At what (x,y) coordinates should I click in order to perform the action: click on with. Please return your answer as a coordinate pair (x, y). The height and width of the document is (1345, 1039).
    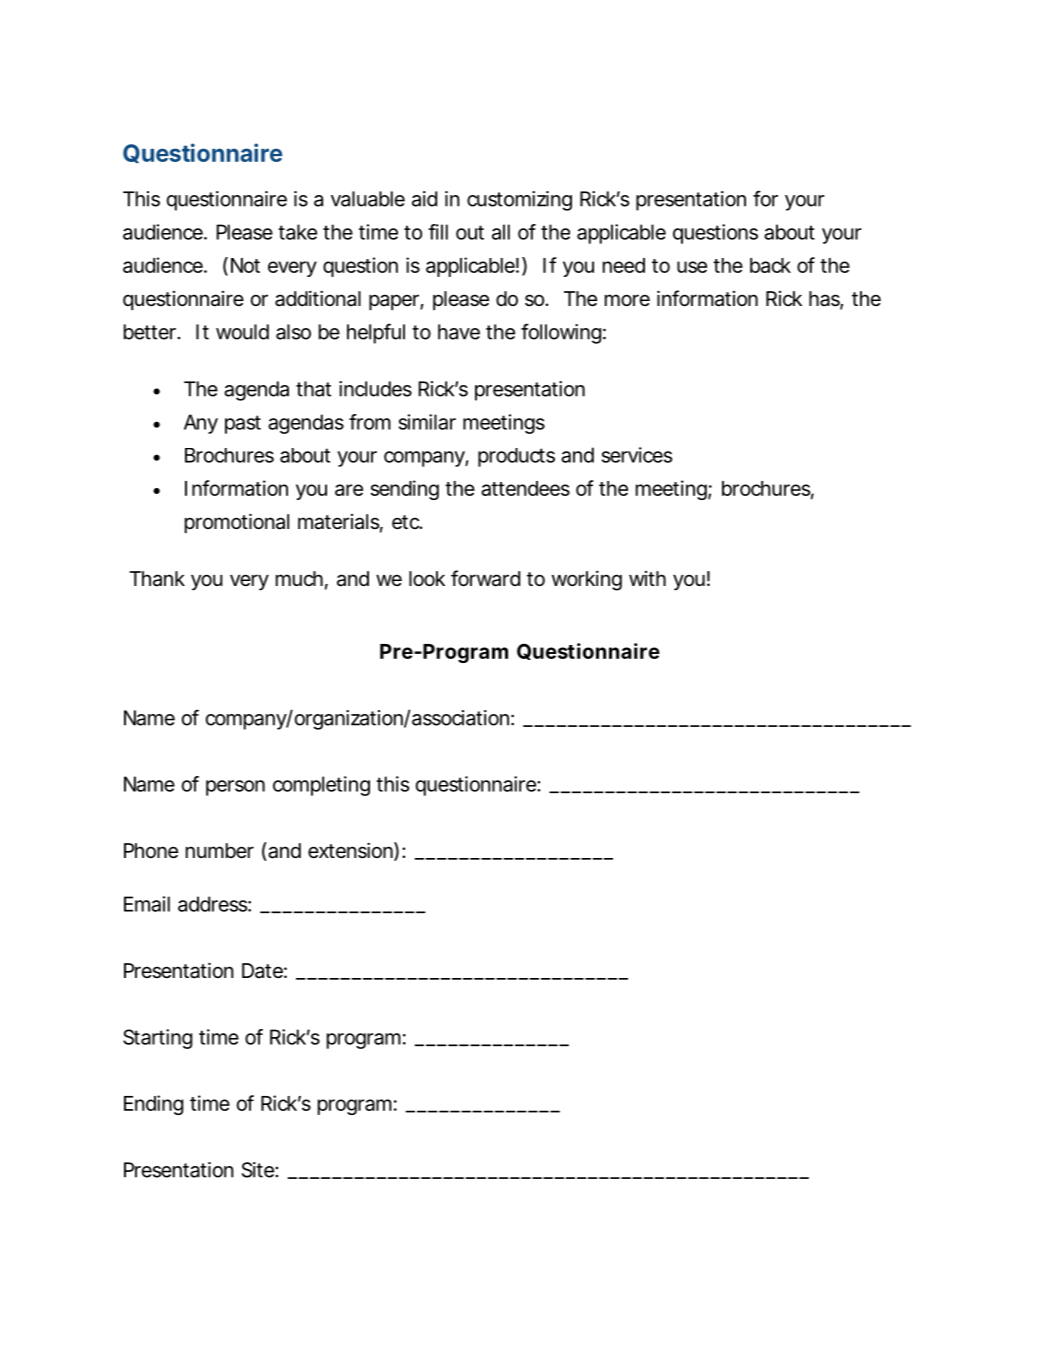
    Looking at the image, I should click on (647, 578).
